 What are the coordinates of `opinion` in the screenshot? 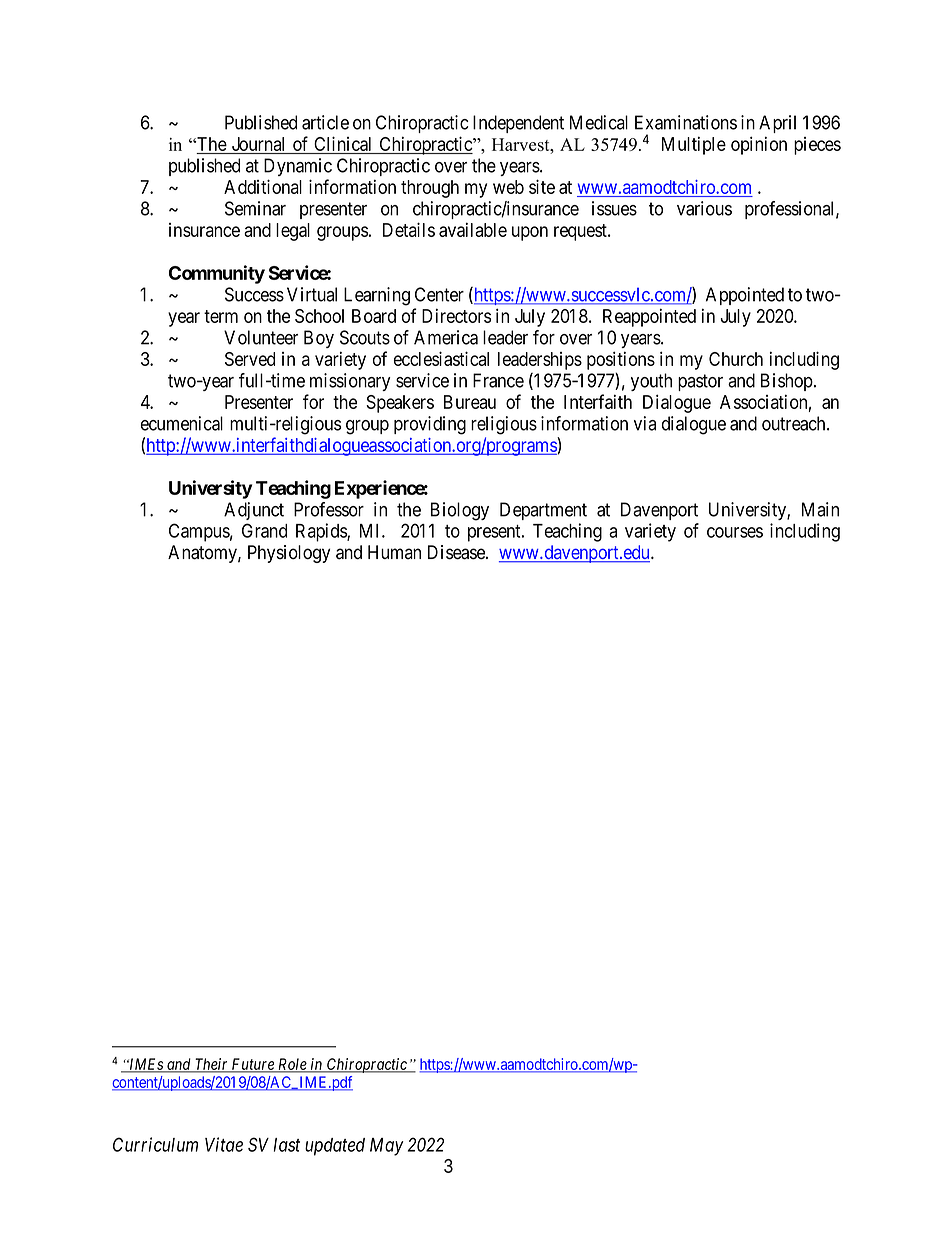 It's located at (759, 145).
